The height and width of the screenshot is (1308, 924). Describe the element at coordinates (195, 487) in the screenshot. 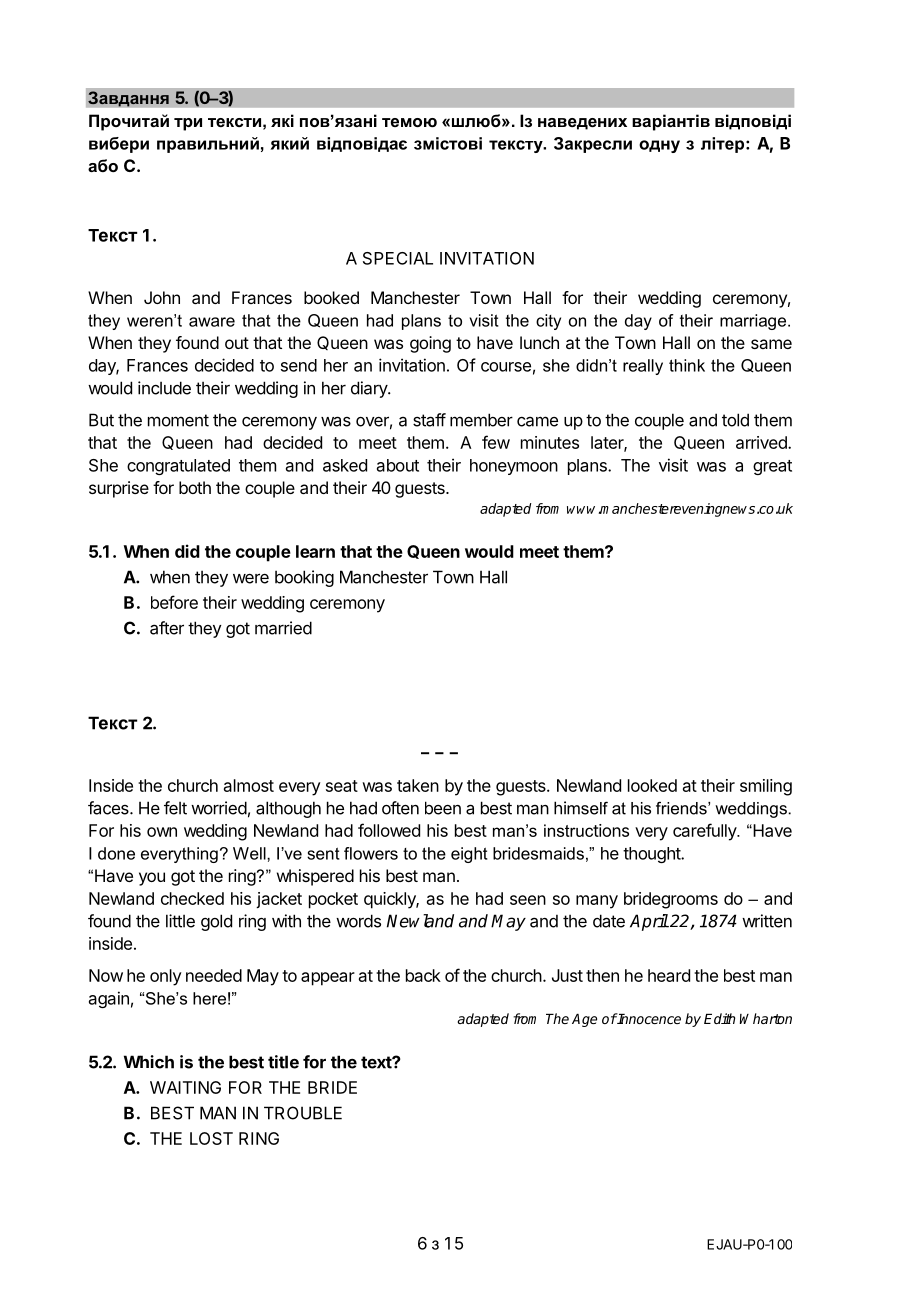

I see `both` at that location.
